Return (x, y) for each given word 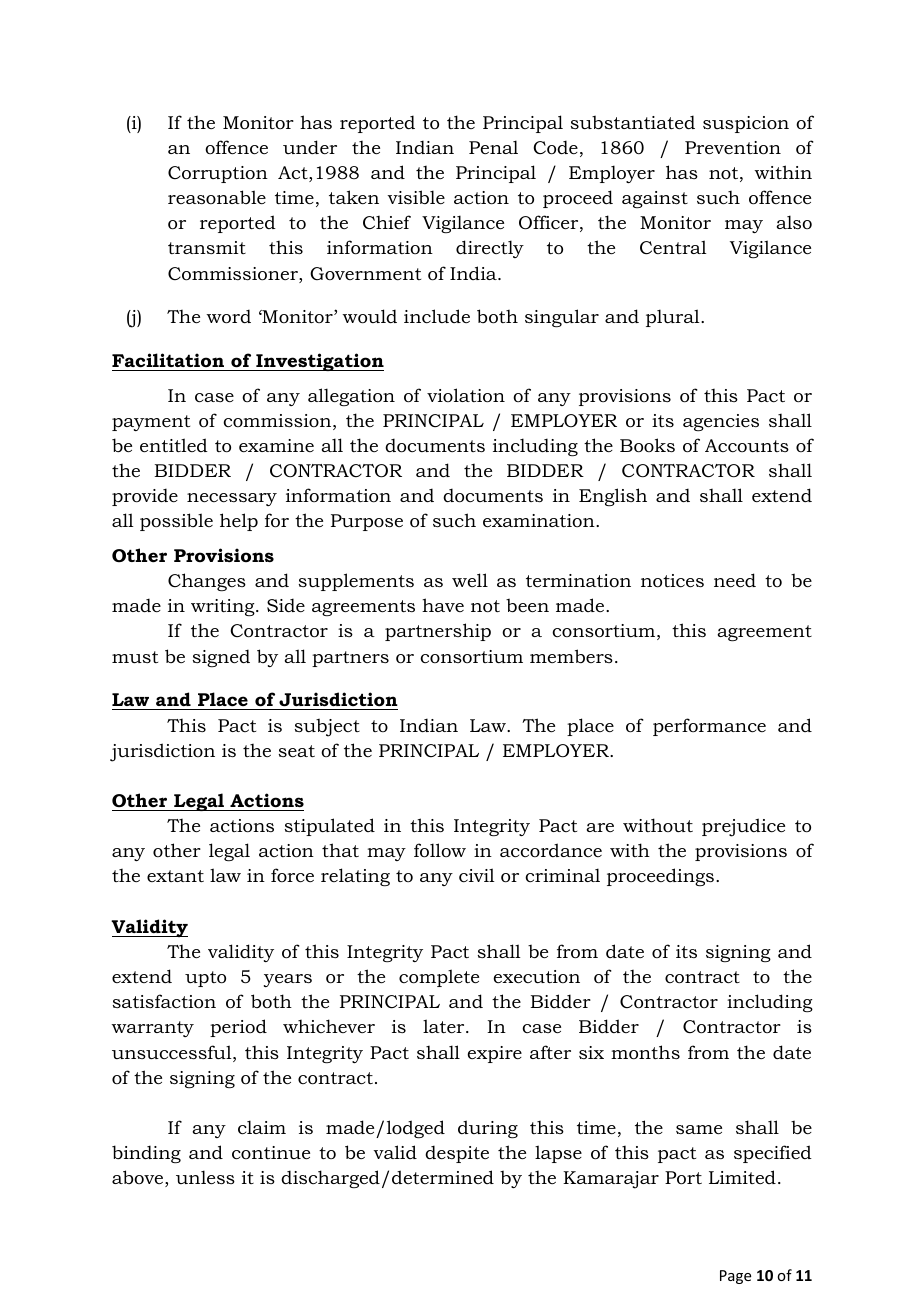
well (470, 580)
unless (205, 1177)
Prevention (733, 148)
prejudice (743, 827)
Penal (493, 147)
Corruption (218, 174)
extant (175, 876)
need (735, 580)
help (239, 522)
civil (477, 875)
